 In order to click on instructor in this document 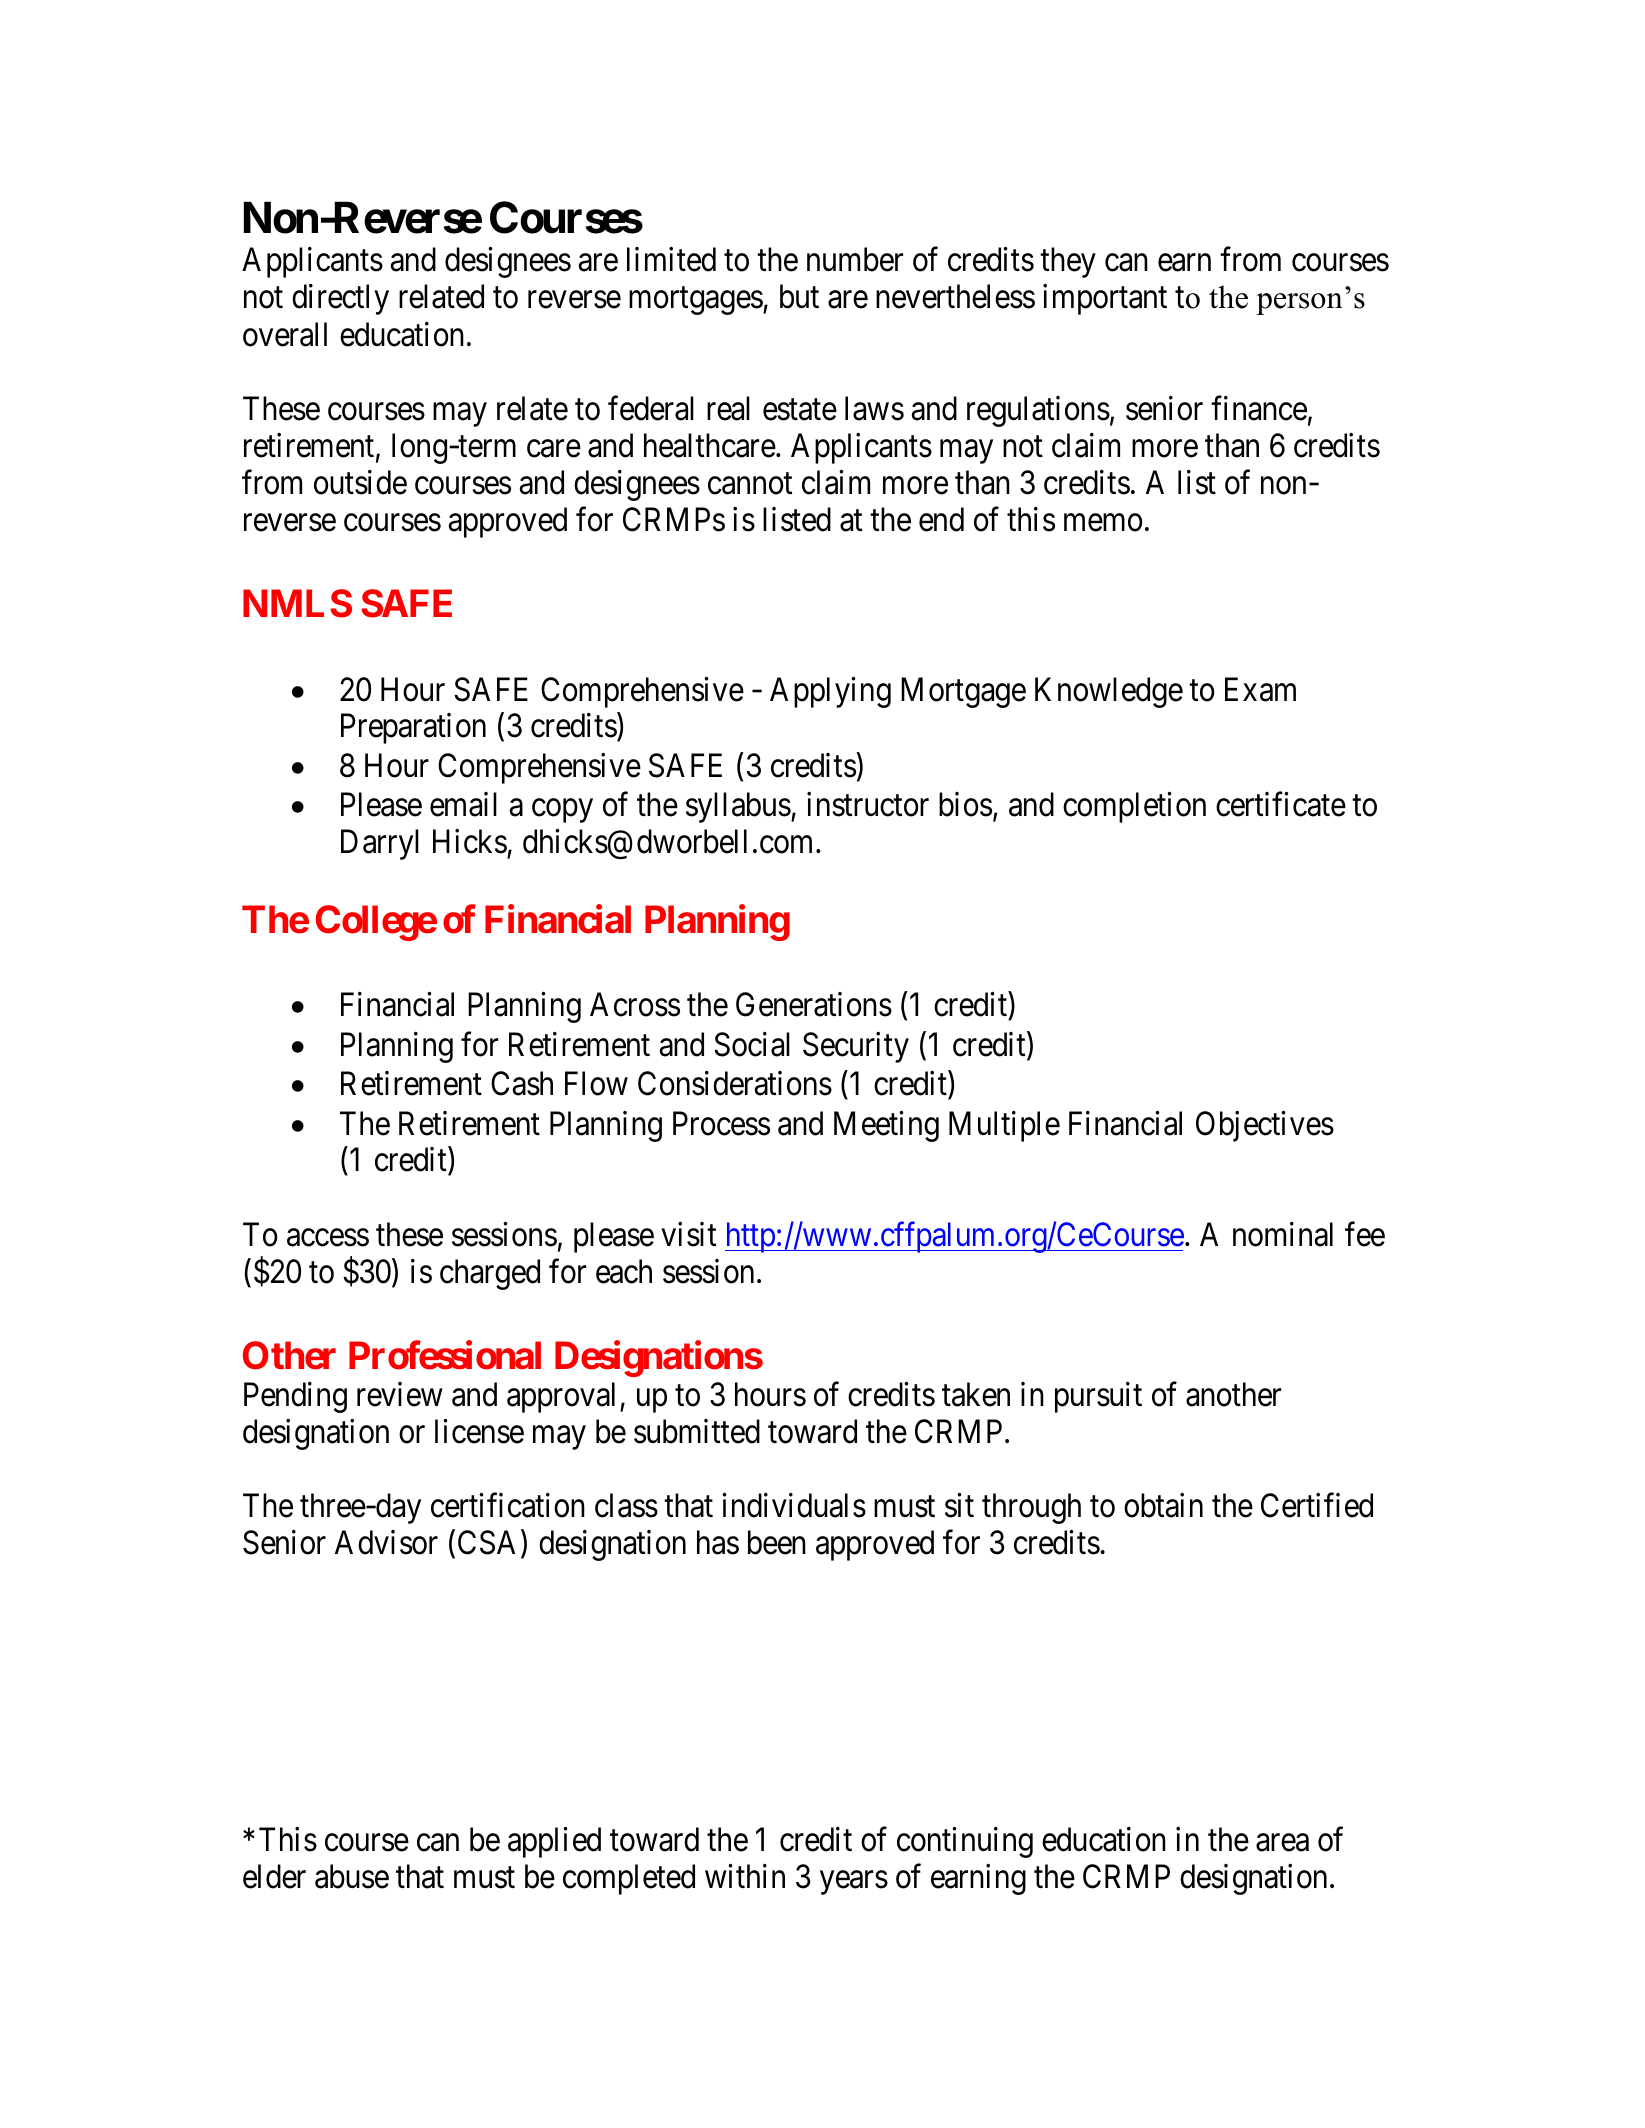, I will do `click(868, 804)`.
